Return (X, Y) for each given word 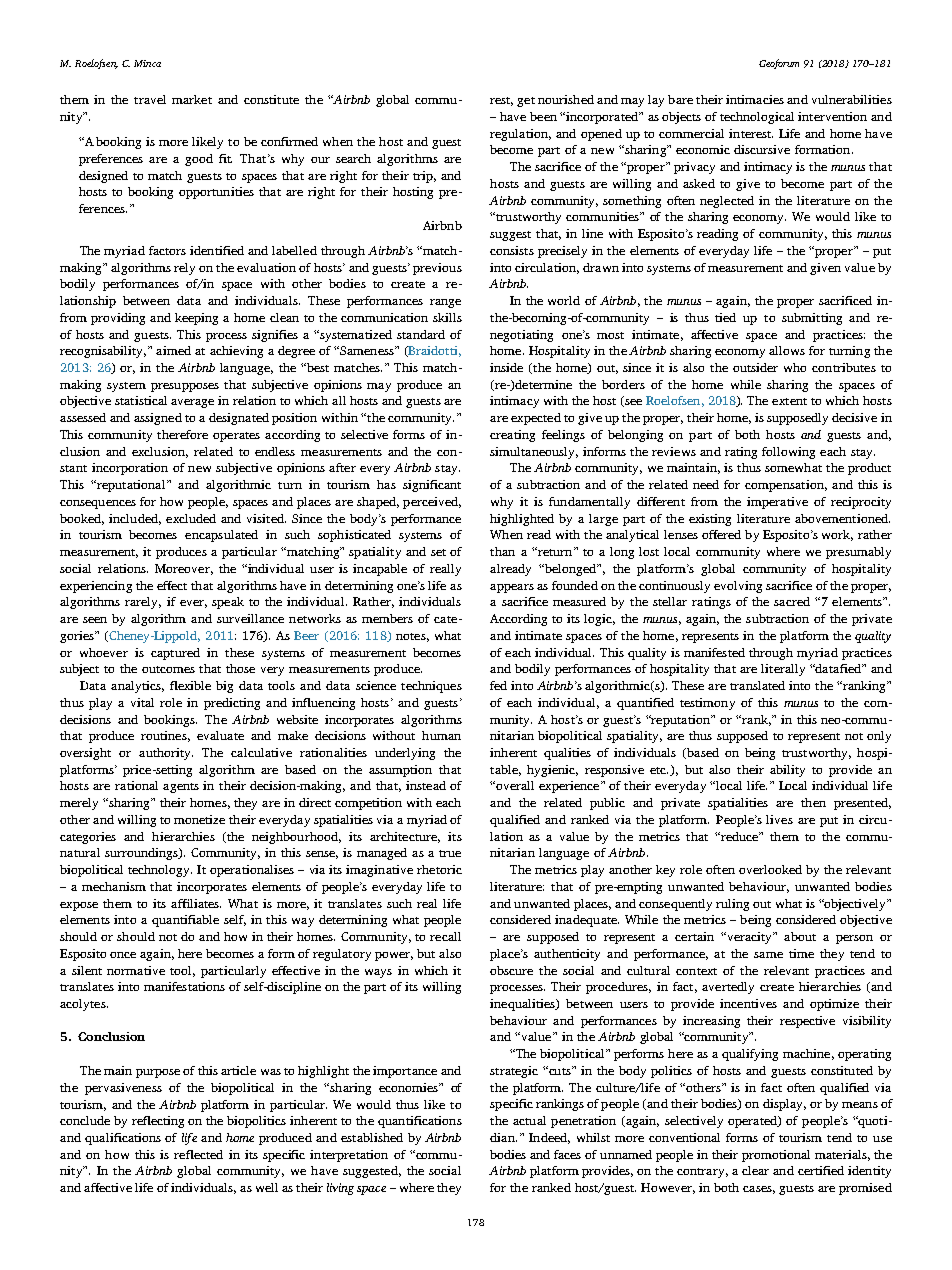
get (526, 102)
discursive (762, 149)
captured (175, 654)
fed (498, 685)
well (267, 1187)
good (199, 160)
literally (783, 670)
